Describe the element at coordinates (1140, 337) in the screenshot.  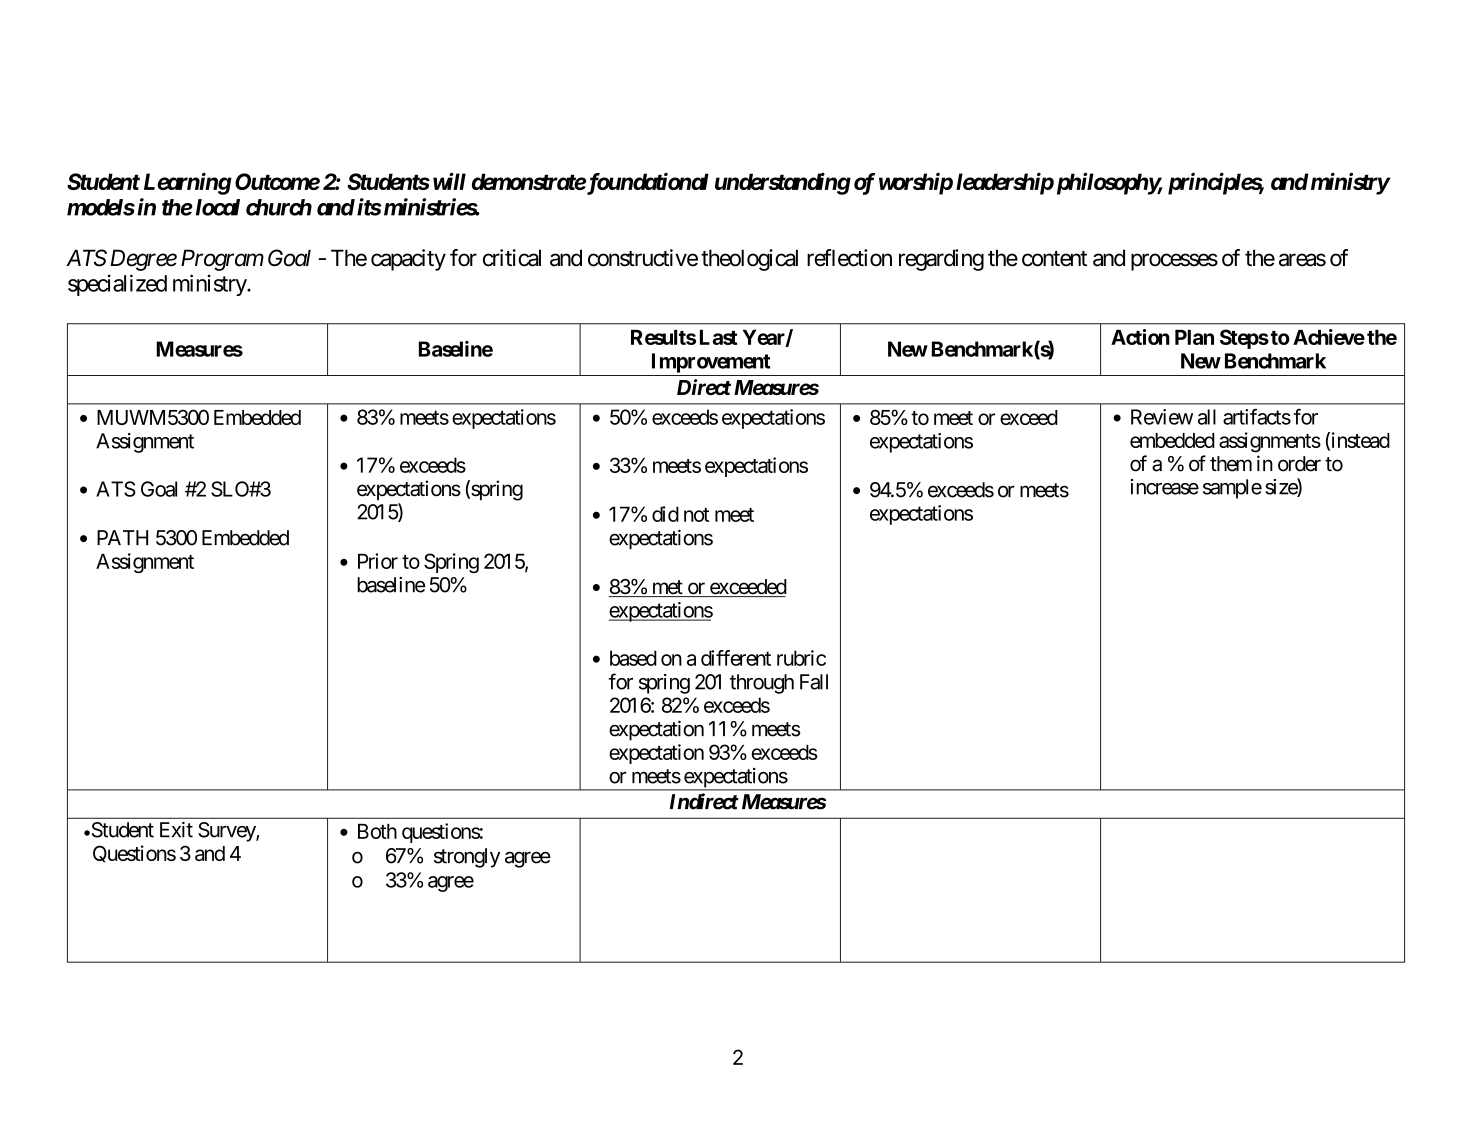
I see `Action` at that location.
